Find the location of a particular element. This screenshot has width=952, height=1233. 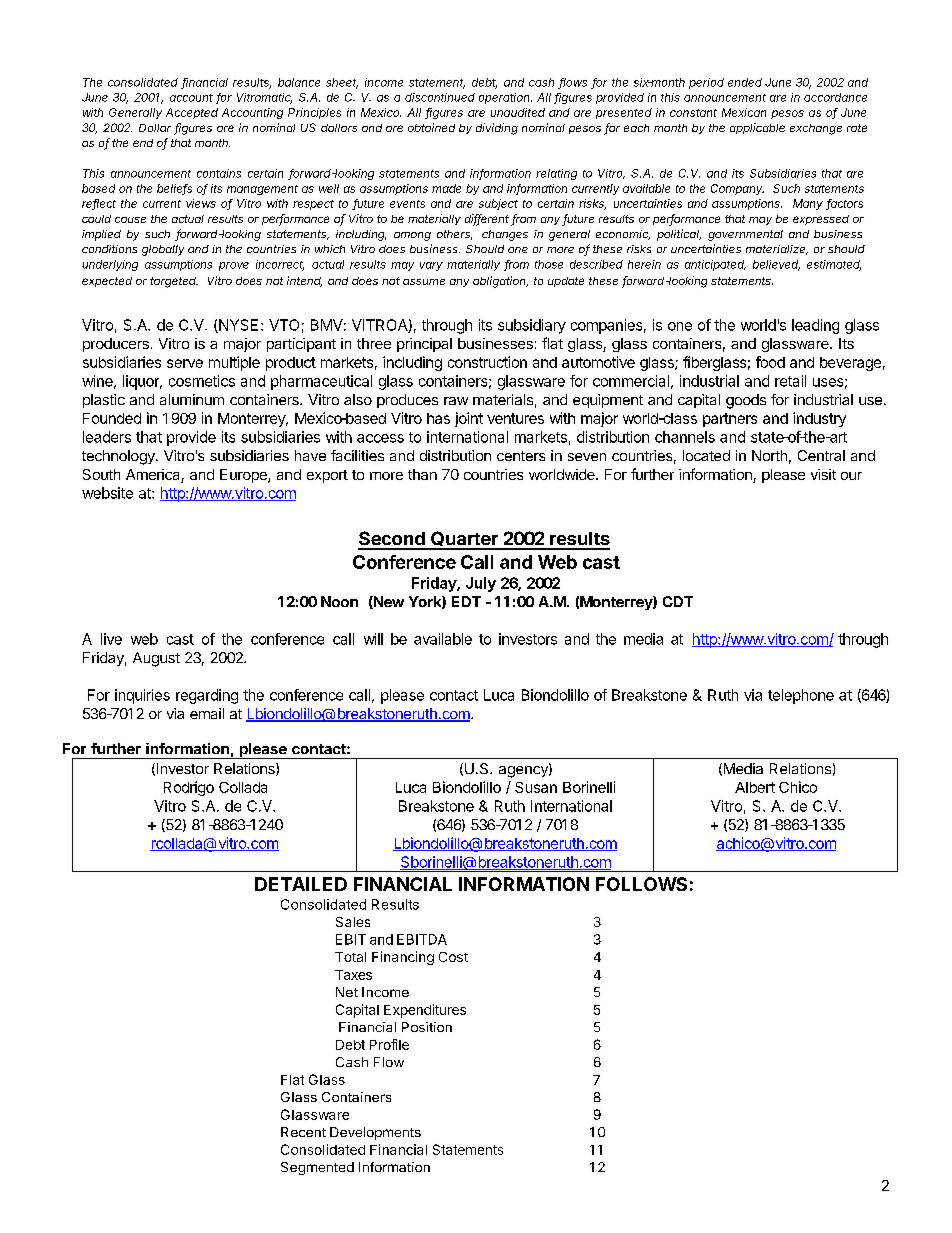

Europe is located at coordinates (244, 476).
